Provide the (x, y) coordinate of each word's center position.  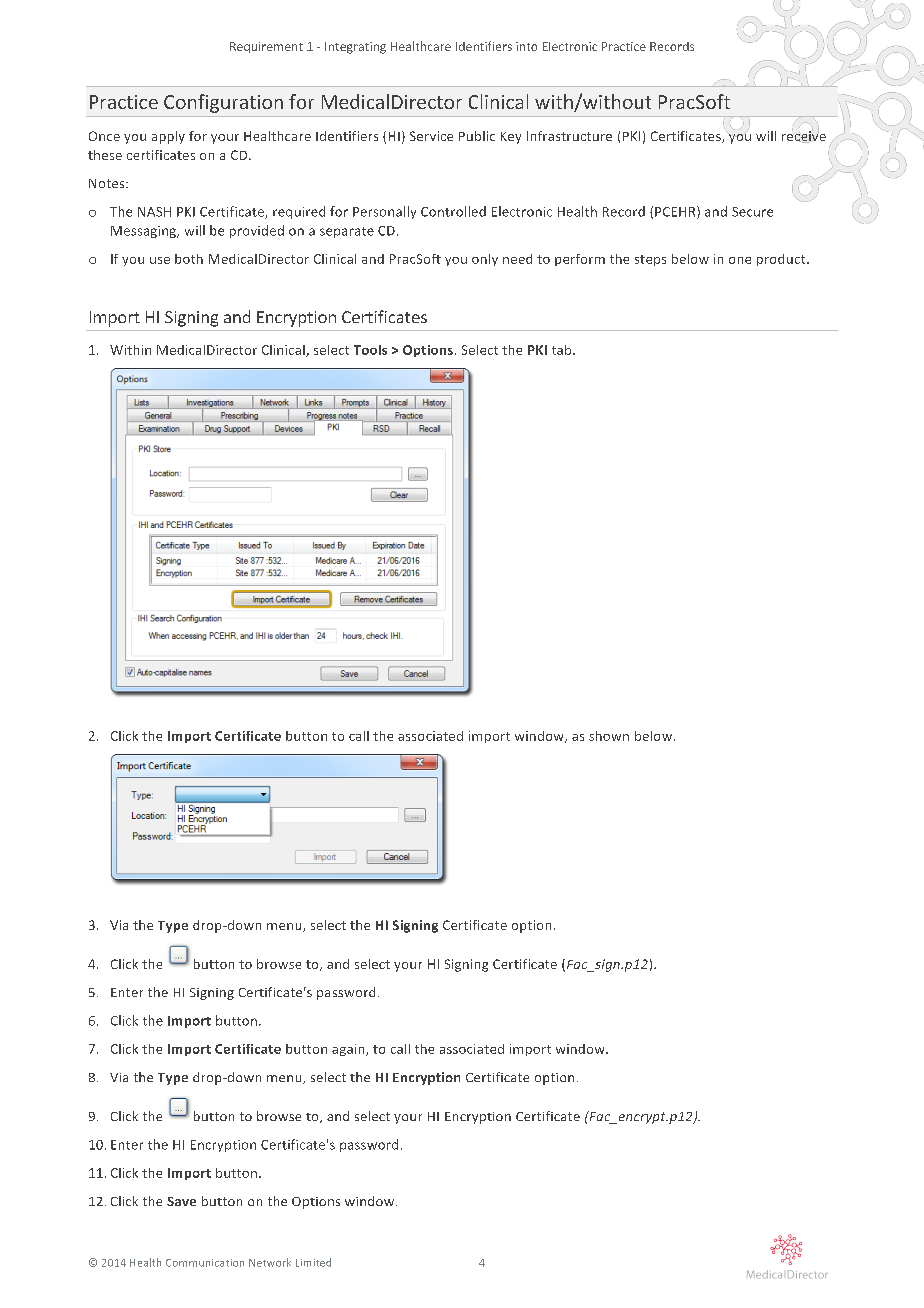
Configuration (223, 103)
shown (609, 736)
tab (563, 350)
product (782, 260)
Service (431, 136)
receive (804, 135)
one (740, 260)
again (349, 1050)
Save (181, 1201)
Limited (313, 1262)
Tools (370, 350)
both (189, 259)
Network (270, 1262)
